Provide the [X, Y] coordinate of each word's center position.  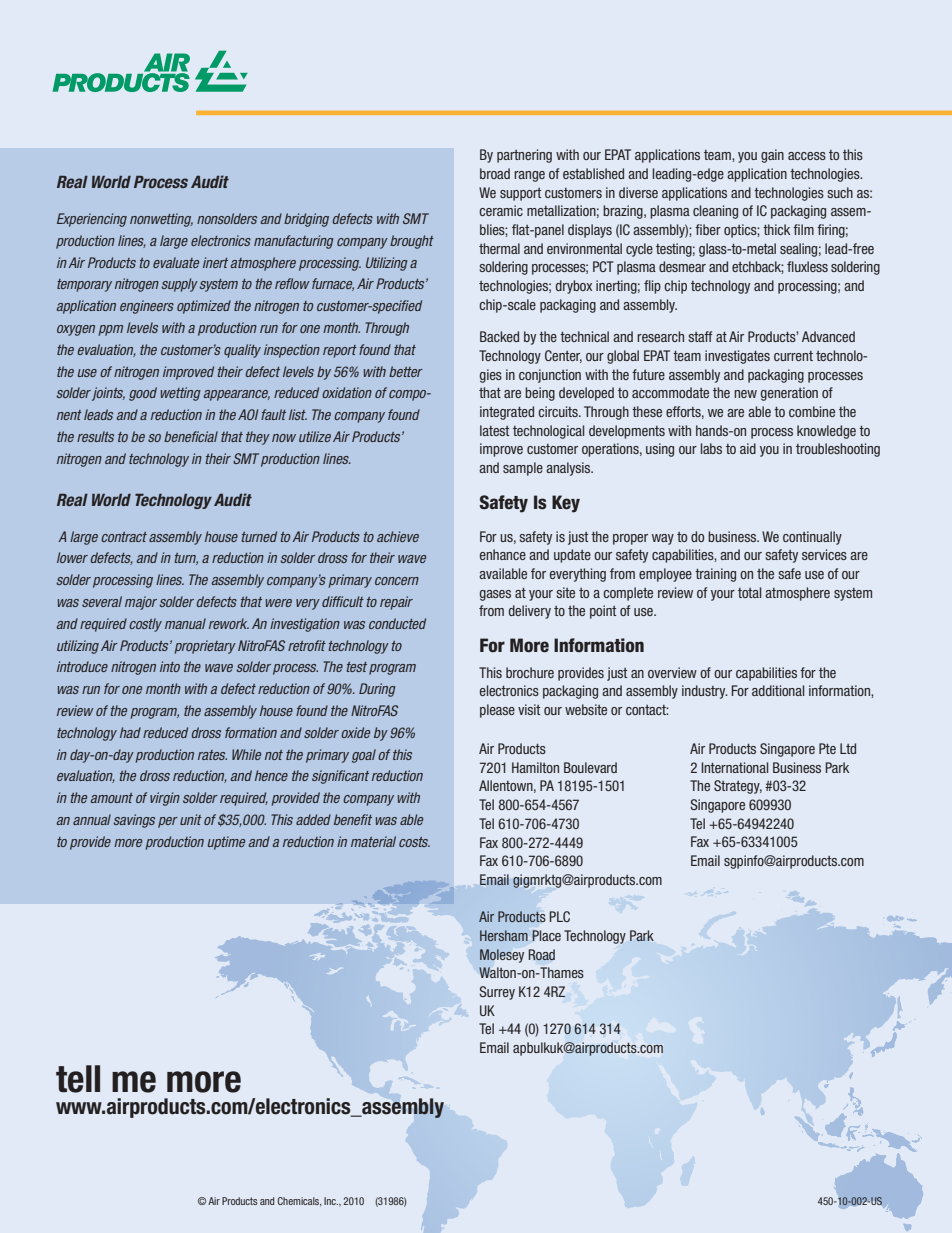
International [734, 767]
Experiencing [92, 220]
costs [414, 842]
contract [124, 537]
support [520, 194]
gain [772, 156]
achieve [398, 536]
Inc [331, 1201]
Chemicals [300, 1202]
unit [191, 819]
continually [812, 538]
